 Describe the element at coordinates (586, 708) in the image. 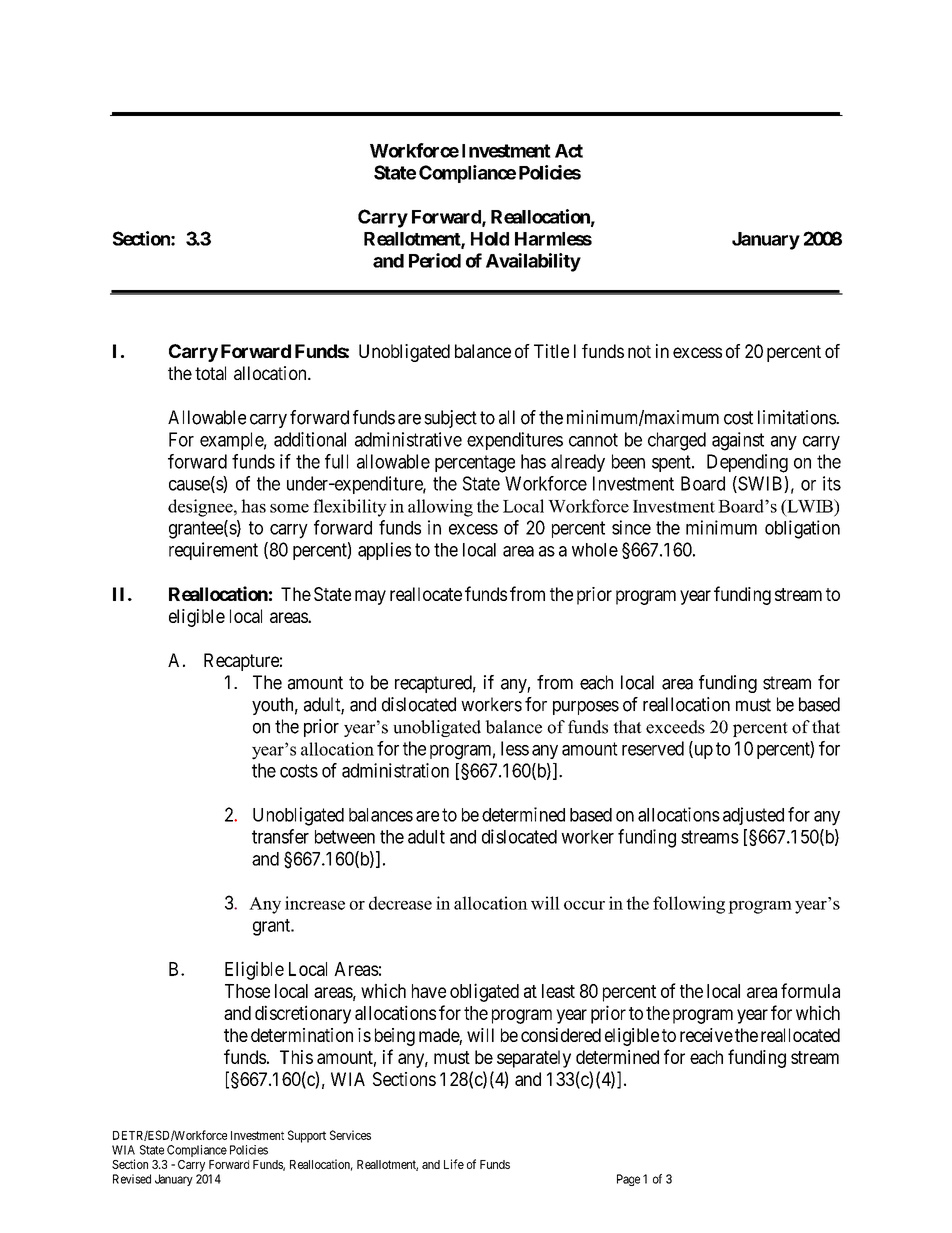

I see `purposes` at that location.
